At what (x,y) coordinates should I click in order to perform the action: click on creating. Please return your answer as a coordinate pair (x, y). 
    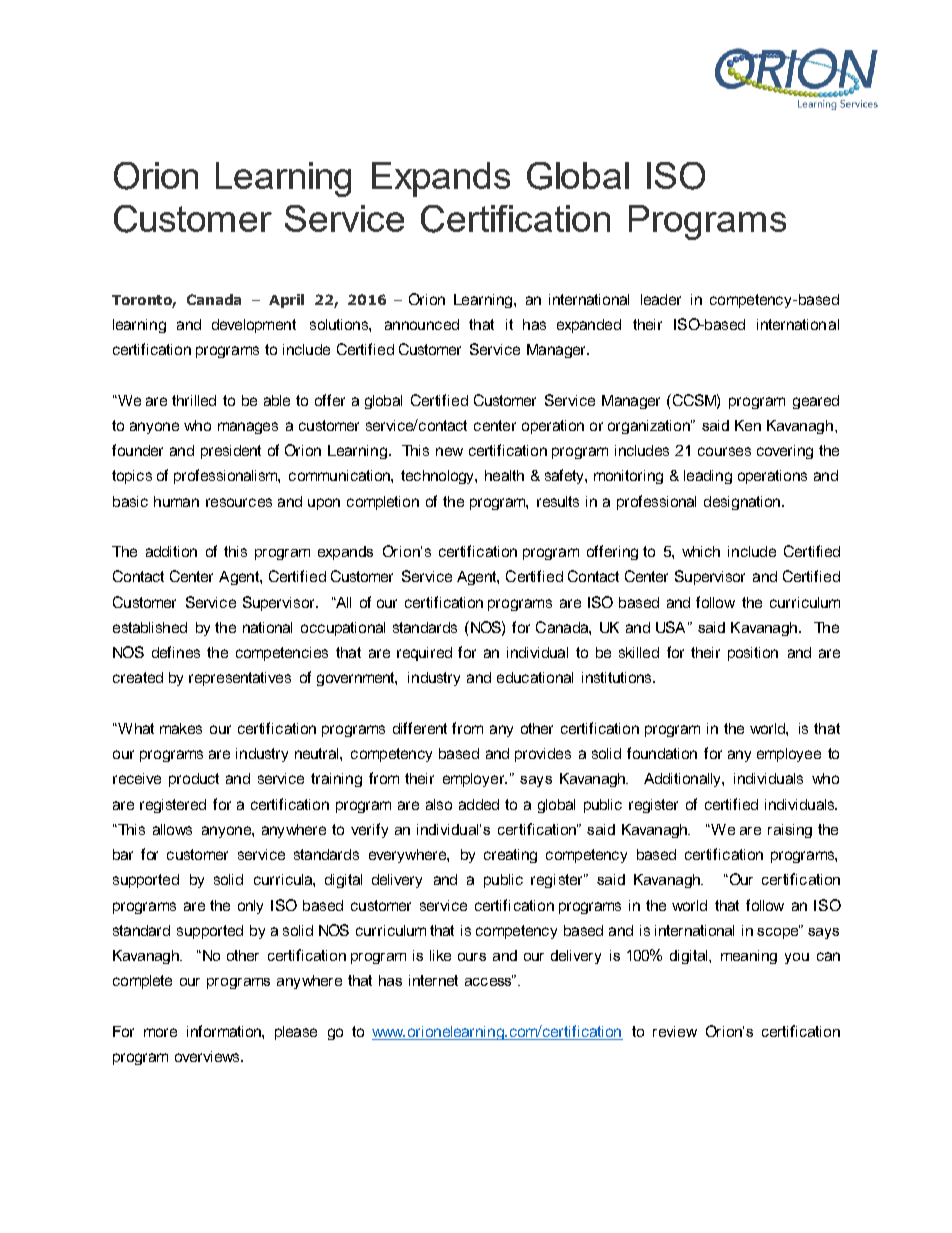
    Looking at the image, I should click on (510, 856).
